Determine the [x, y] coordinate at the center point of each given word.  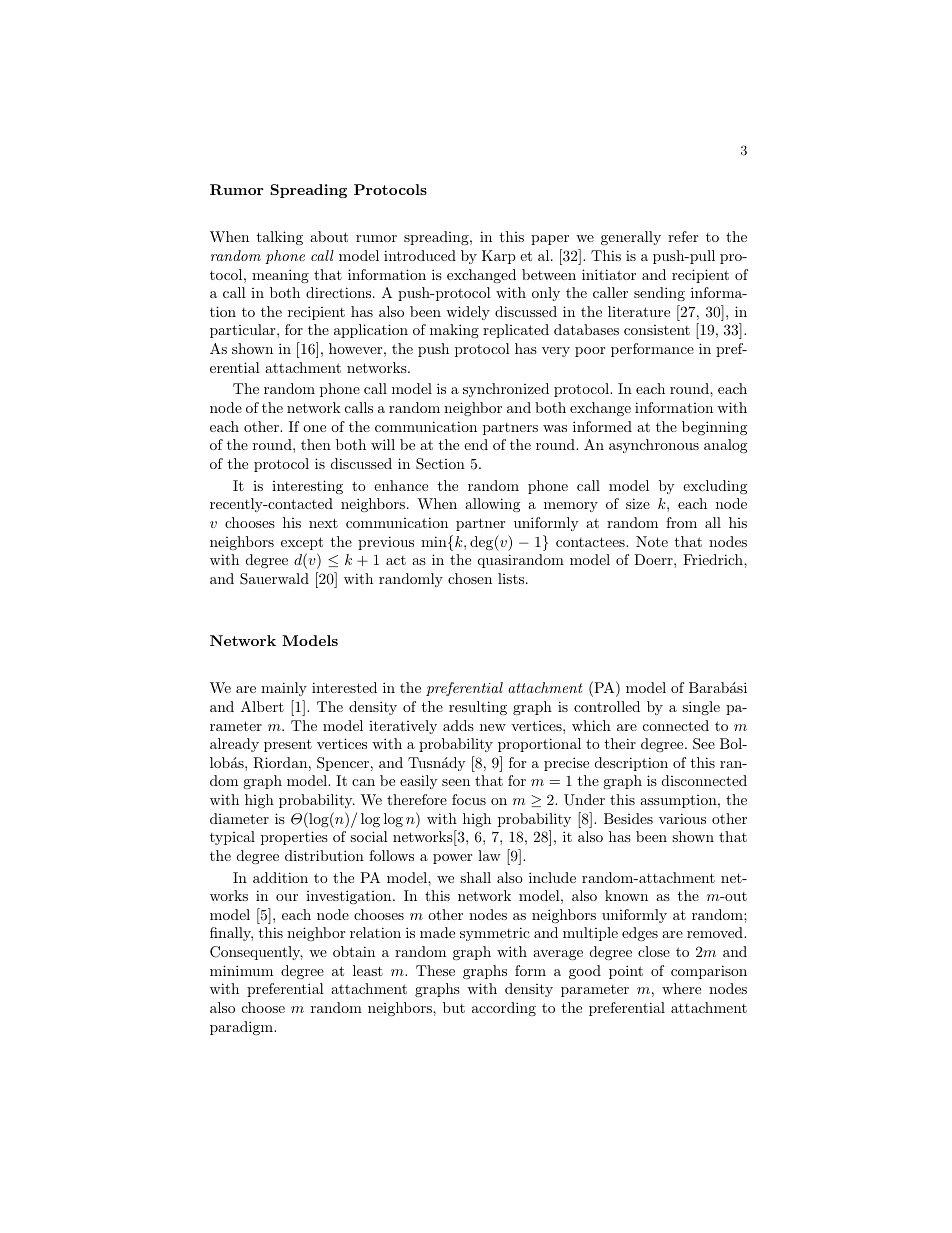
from [681, 522]
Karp [499, 257]
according [504, 1009]
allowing [492, 505]
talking [279, 238]
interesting [307, 487]
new [493, 727]
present [288, 745]
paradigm [243, 1028]
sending [659, 294]
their [620, 743]
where [681, 988]
